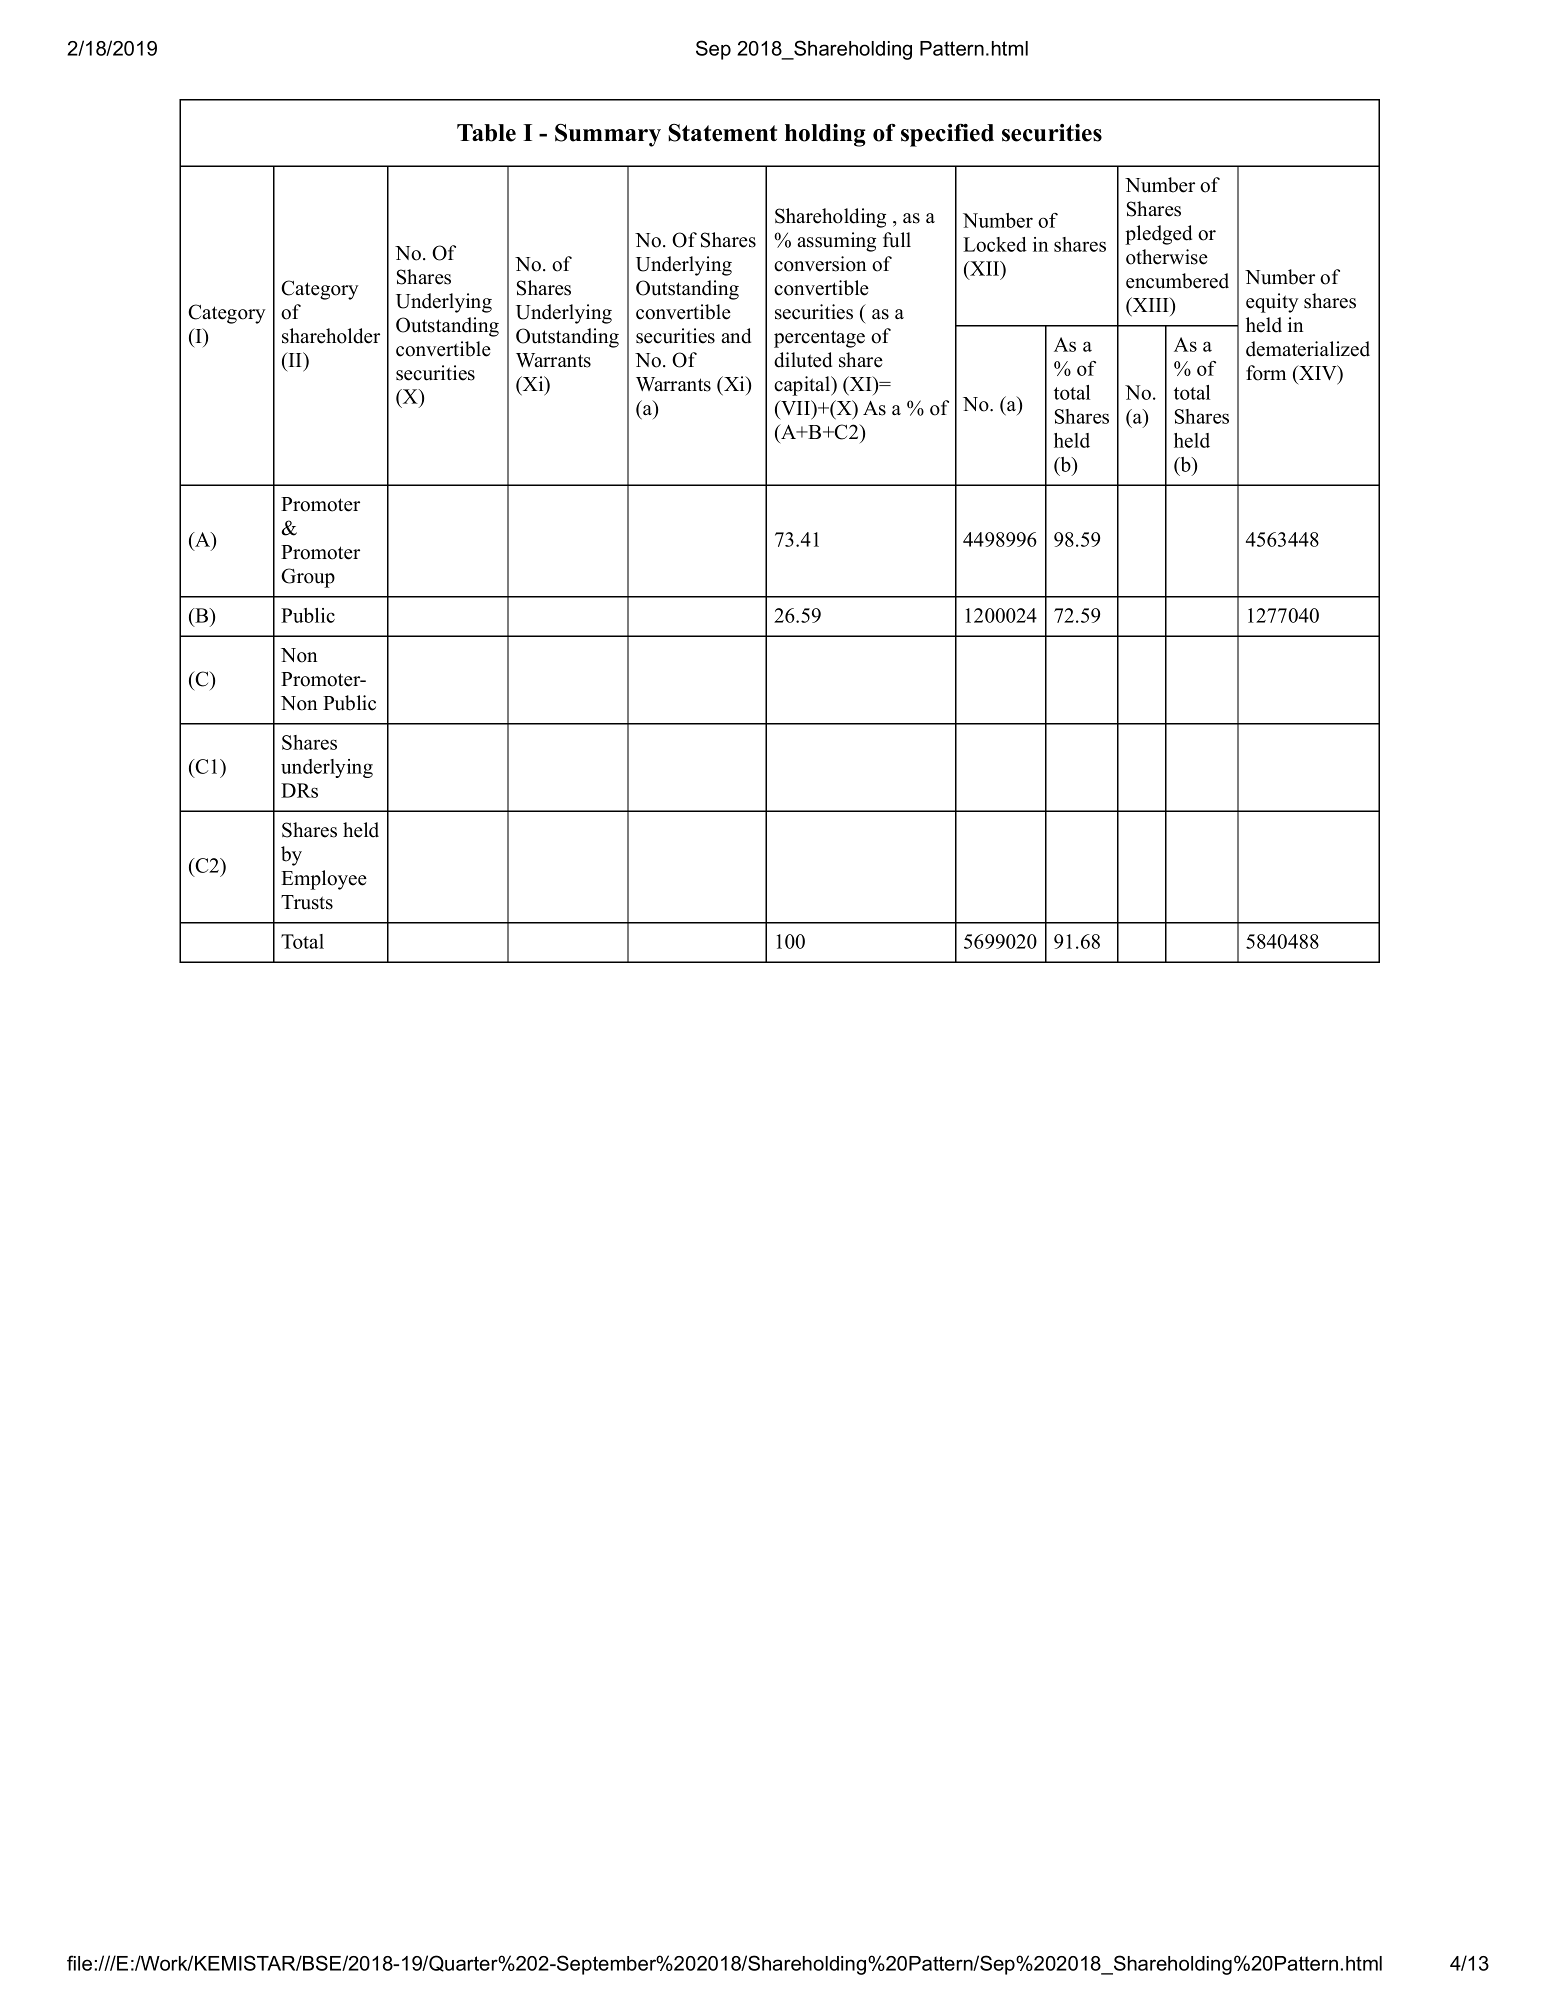 This page has height=2014, width=1557. What do you see at coordinates (1266, 373) in the page?
I see `form` at bounding box center [1266, 373].
